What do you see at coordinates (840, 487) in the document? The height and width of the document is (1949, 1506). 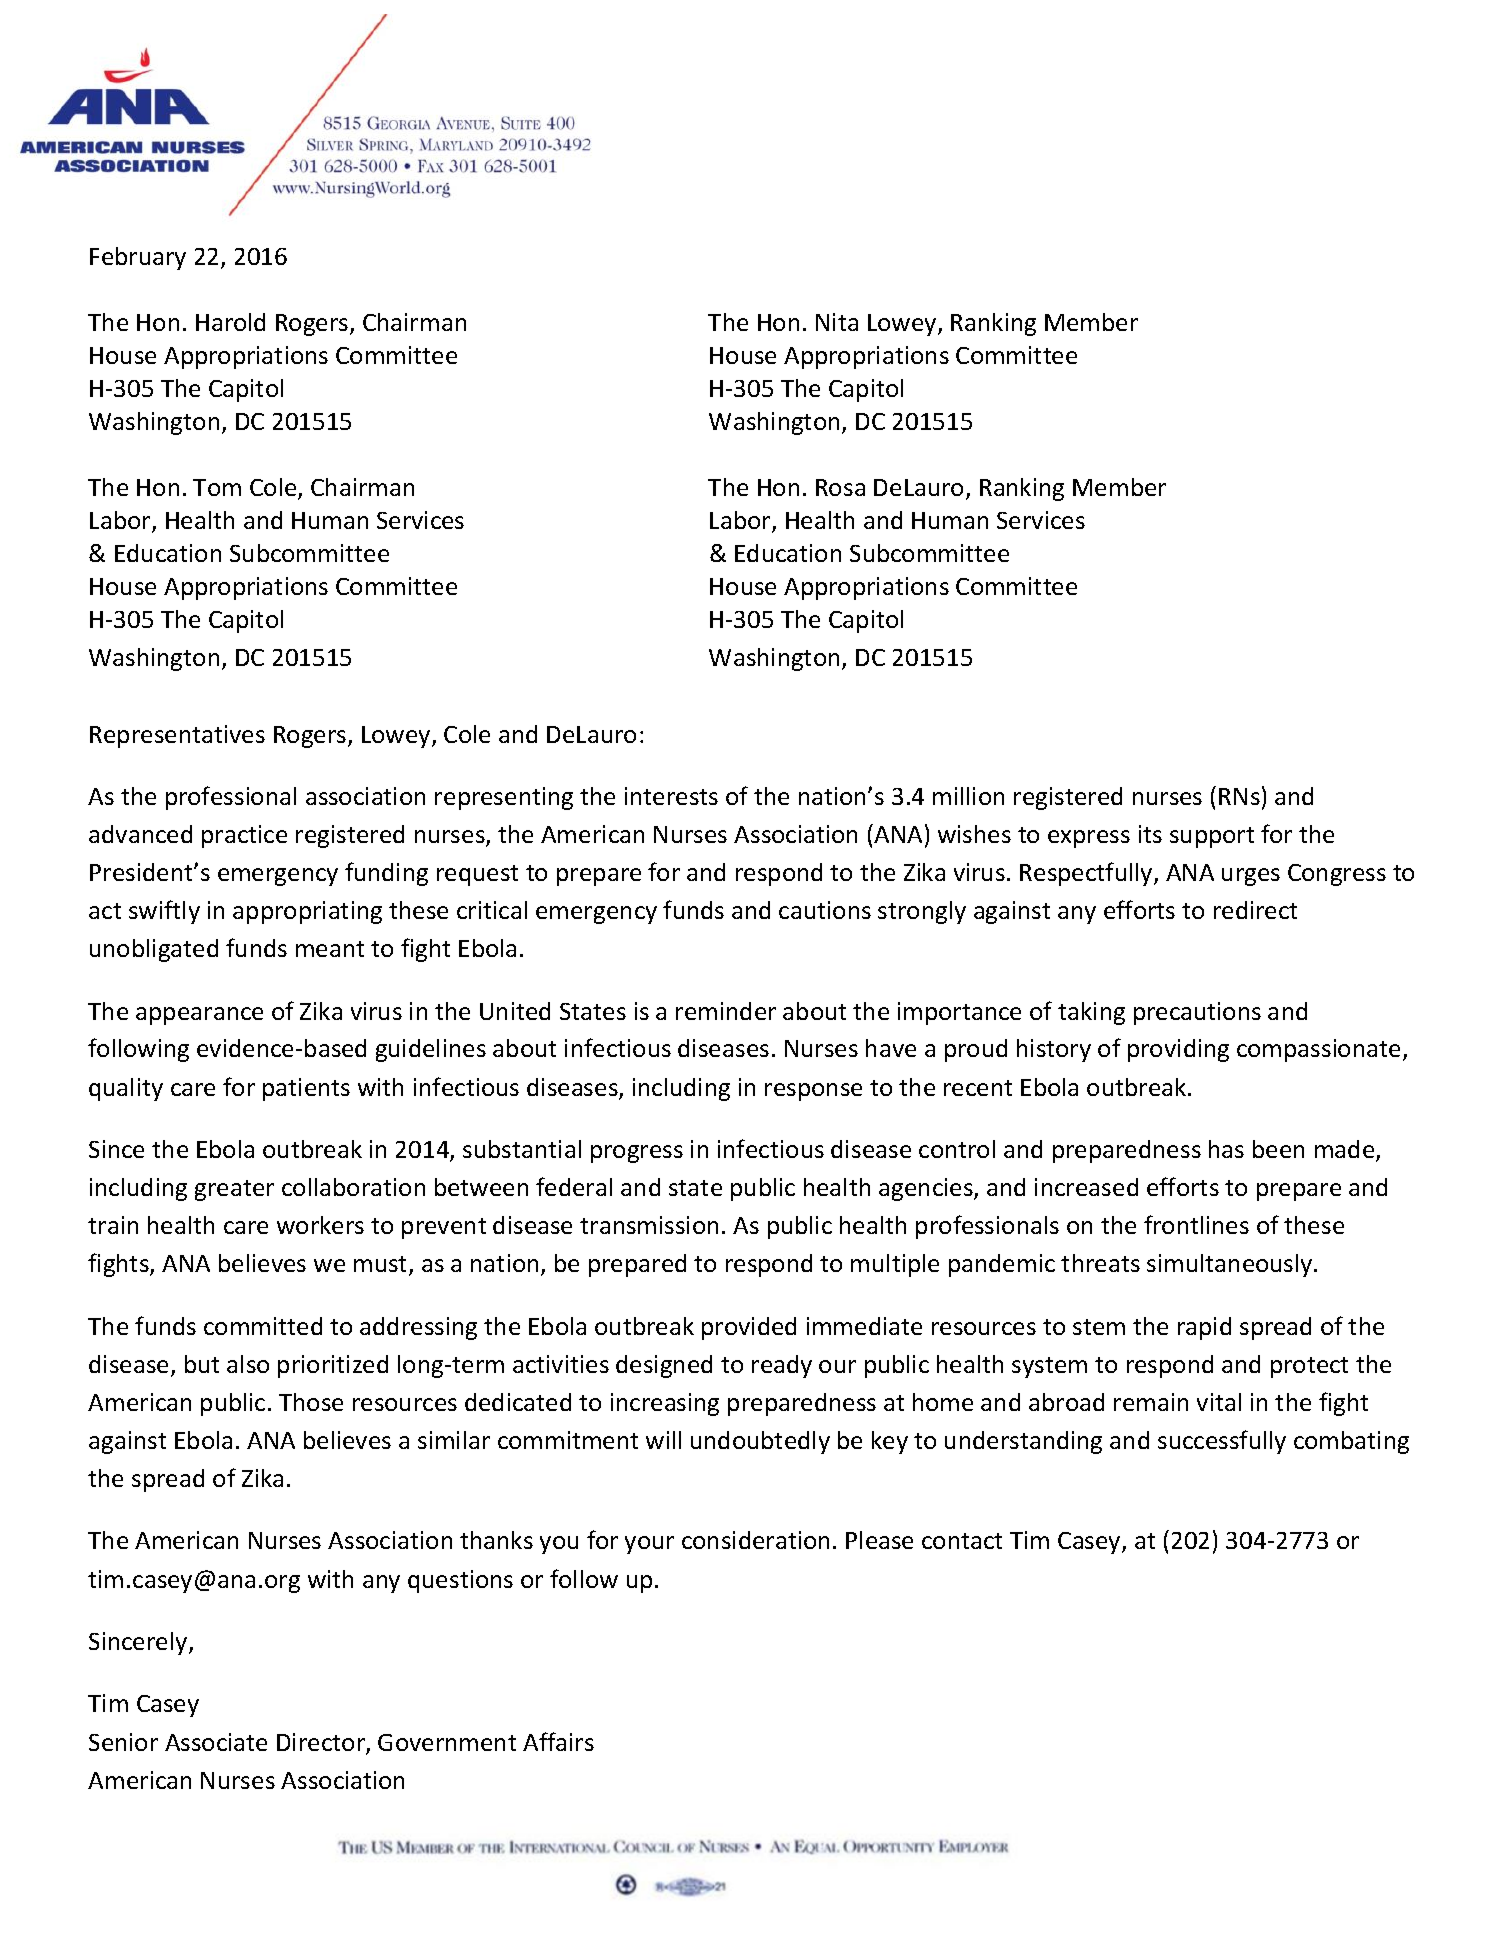 I see `Rosa` at bounding box center [840, 487].
